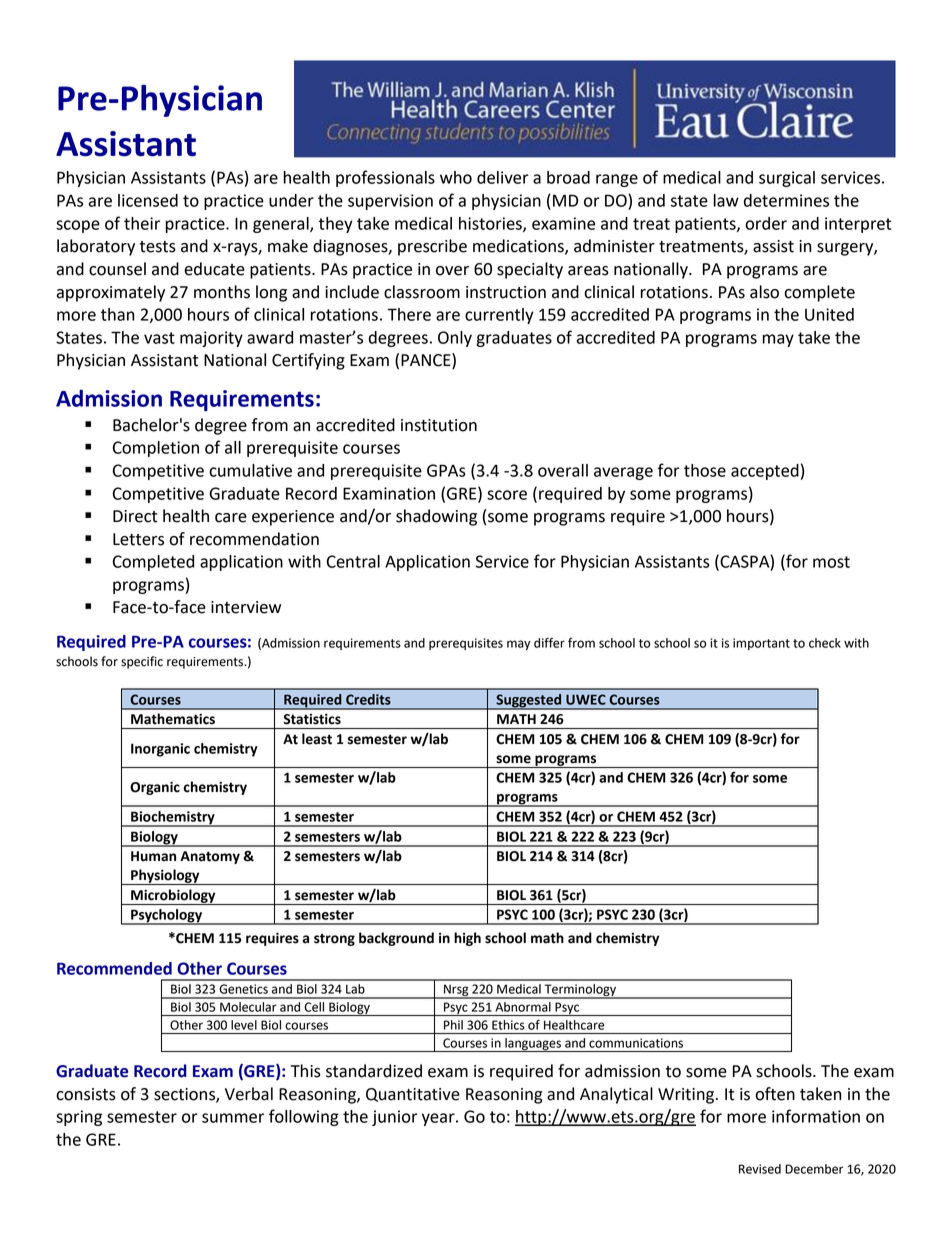 This document has height=1233, width=952. What do you see at coordinates (761, 644) in the document?
I see `important` at bounding box center [761, 644].
